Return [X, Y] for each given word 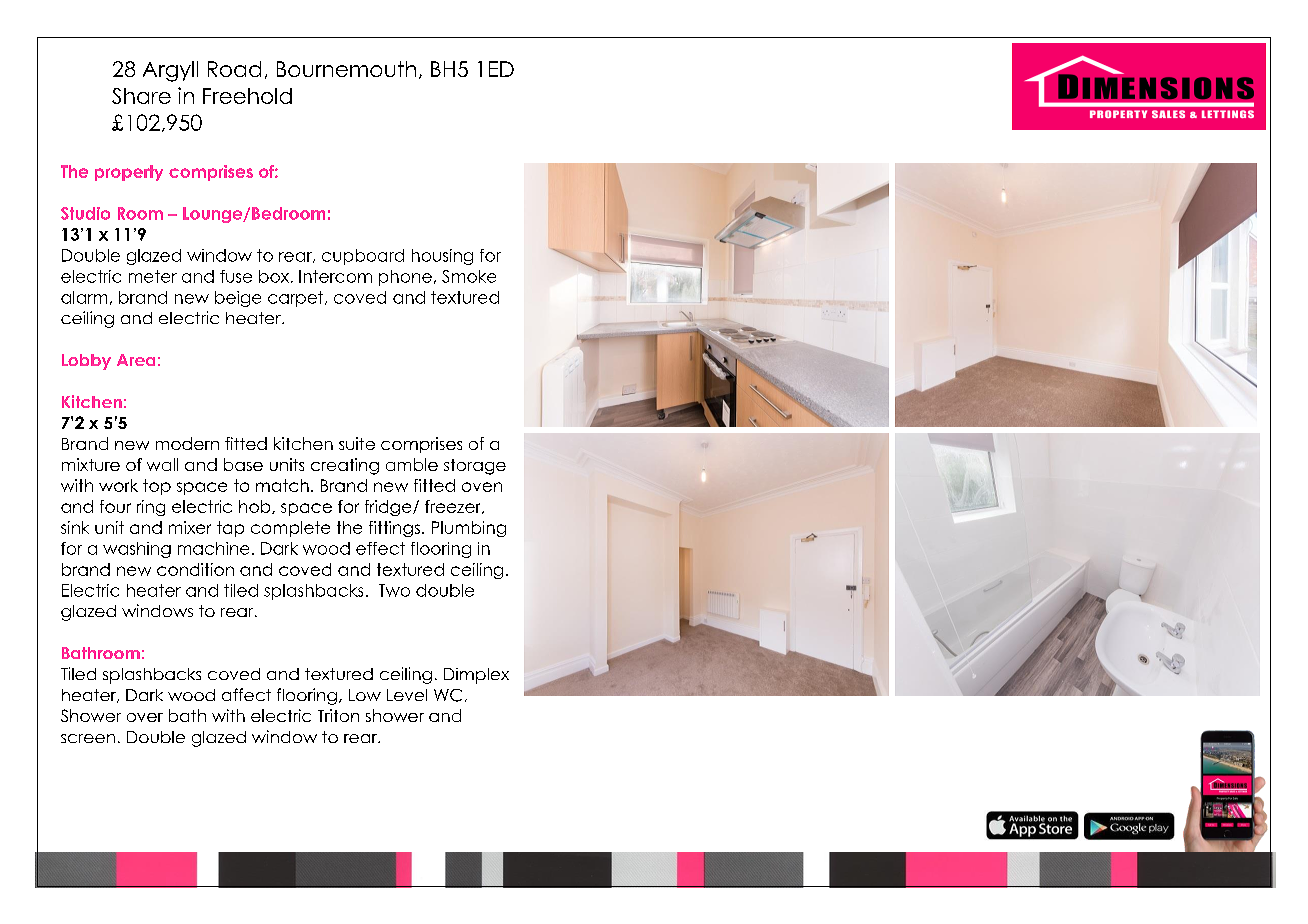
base [243, 464]
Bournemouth [346, 69]
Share [141, 96]
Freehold [247, 96]
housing [442, 257]
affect [246, 694]
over [145, 717]
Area [136, 360]
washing [137, 550]
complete [290, 529]
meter [153, 276]
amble [412, 464]
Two [394, 590]
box [274, 276]
